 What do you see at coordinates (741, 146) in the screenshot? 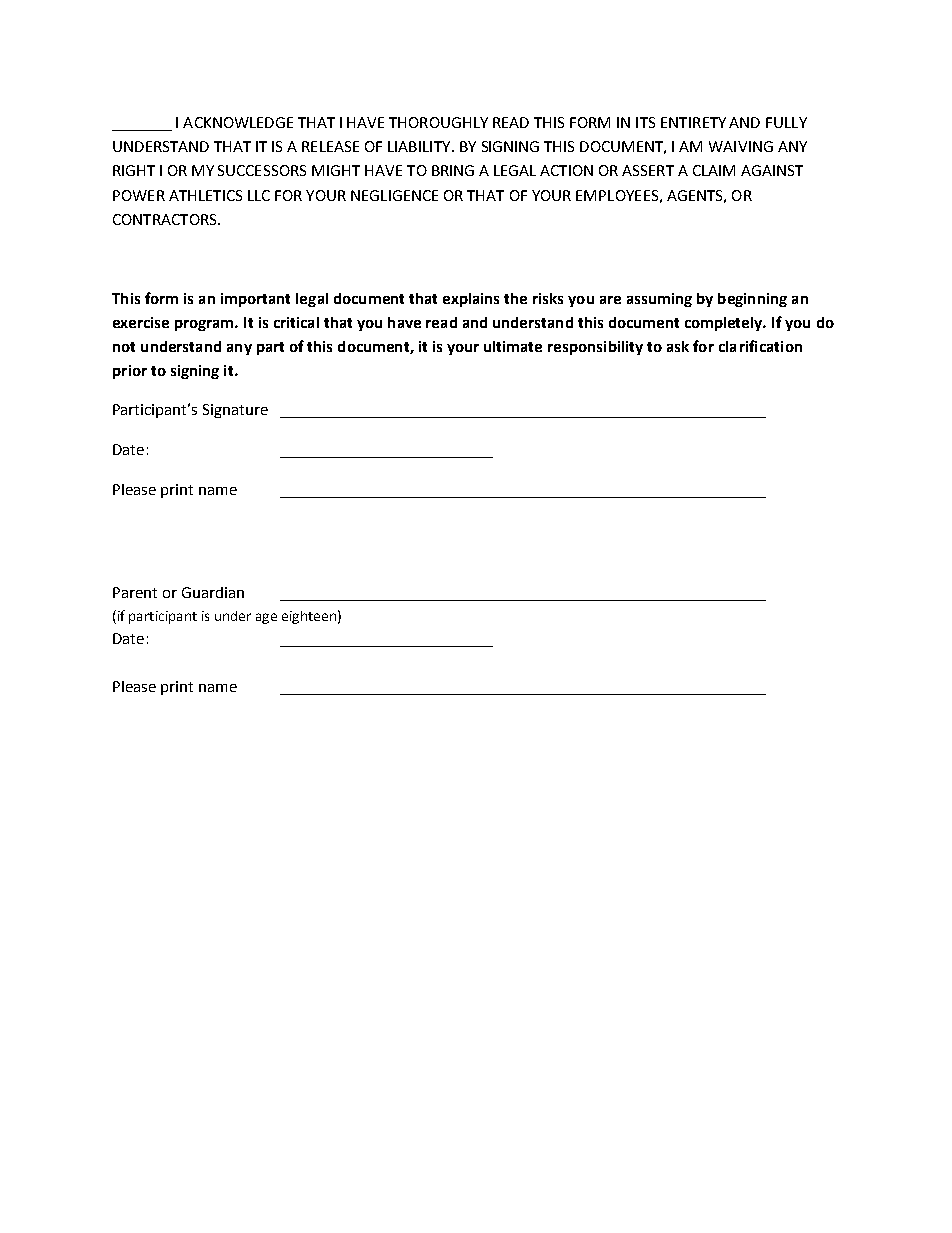
I see `WAIVING` at bounding box center [741, 146].
